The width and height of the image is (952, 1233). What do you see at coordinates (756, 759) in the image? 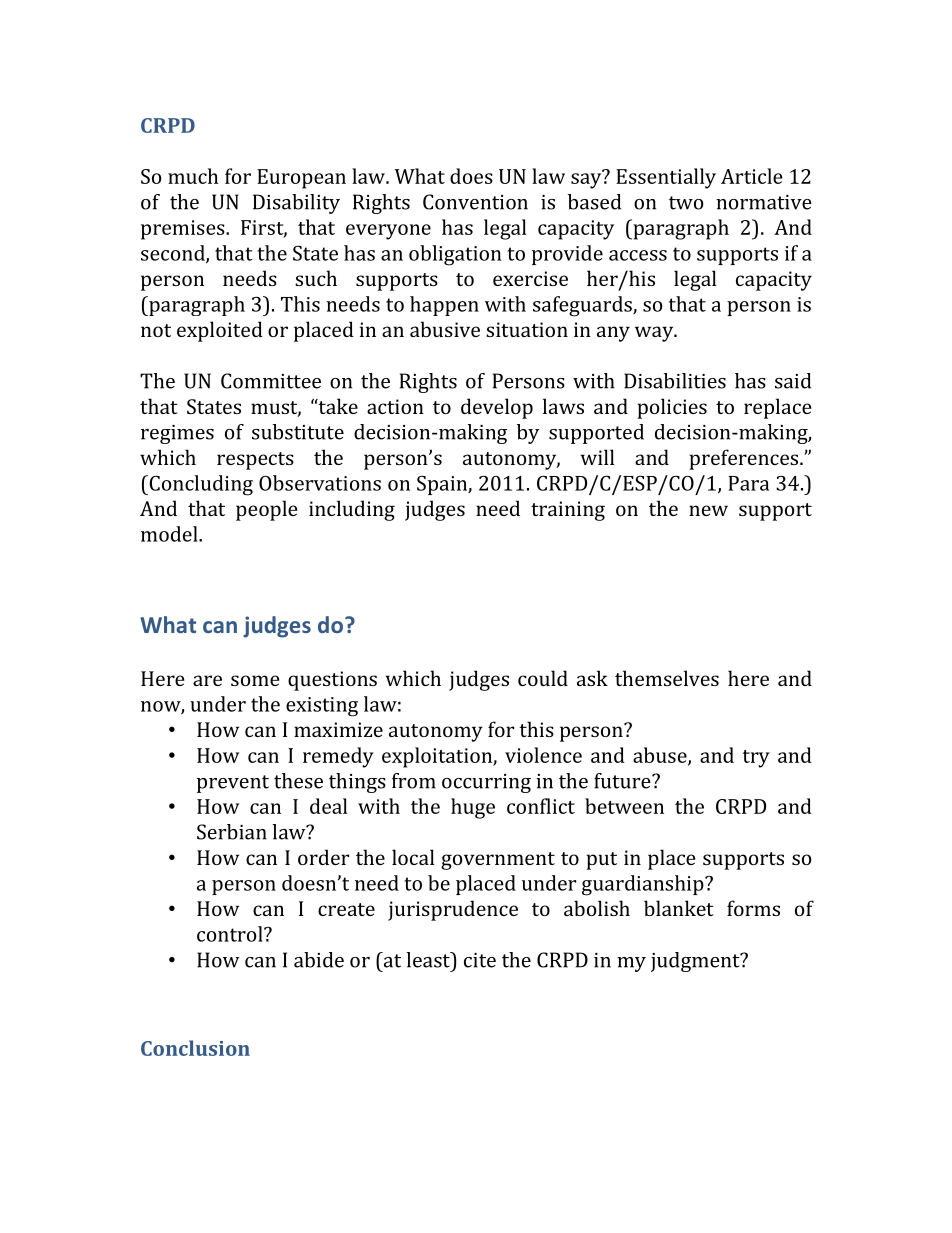
I see `try` at bounding box center [756, 759].
